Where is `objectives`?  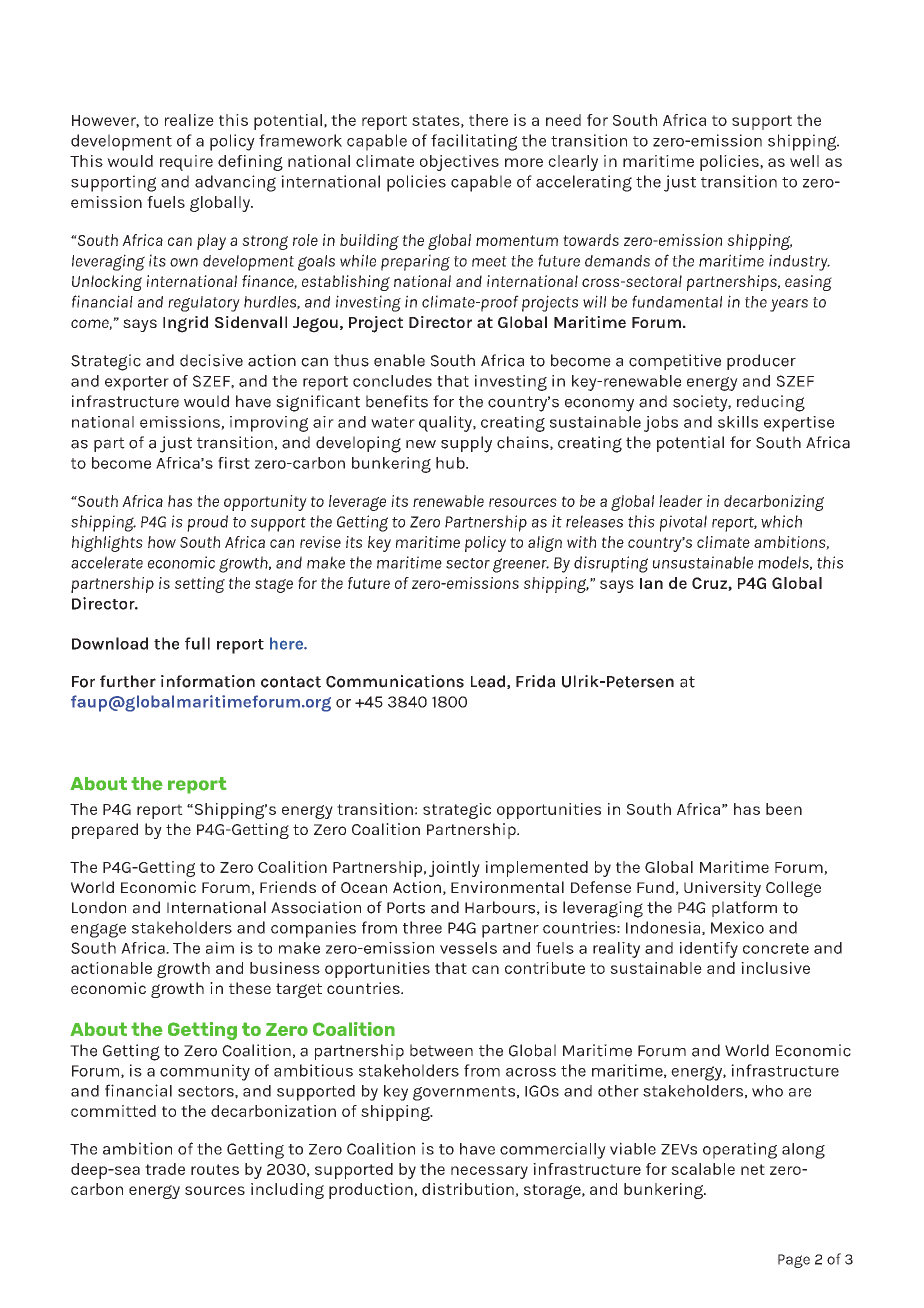
objectives is located at coordinates (459, 163).
